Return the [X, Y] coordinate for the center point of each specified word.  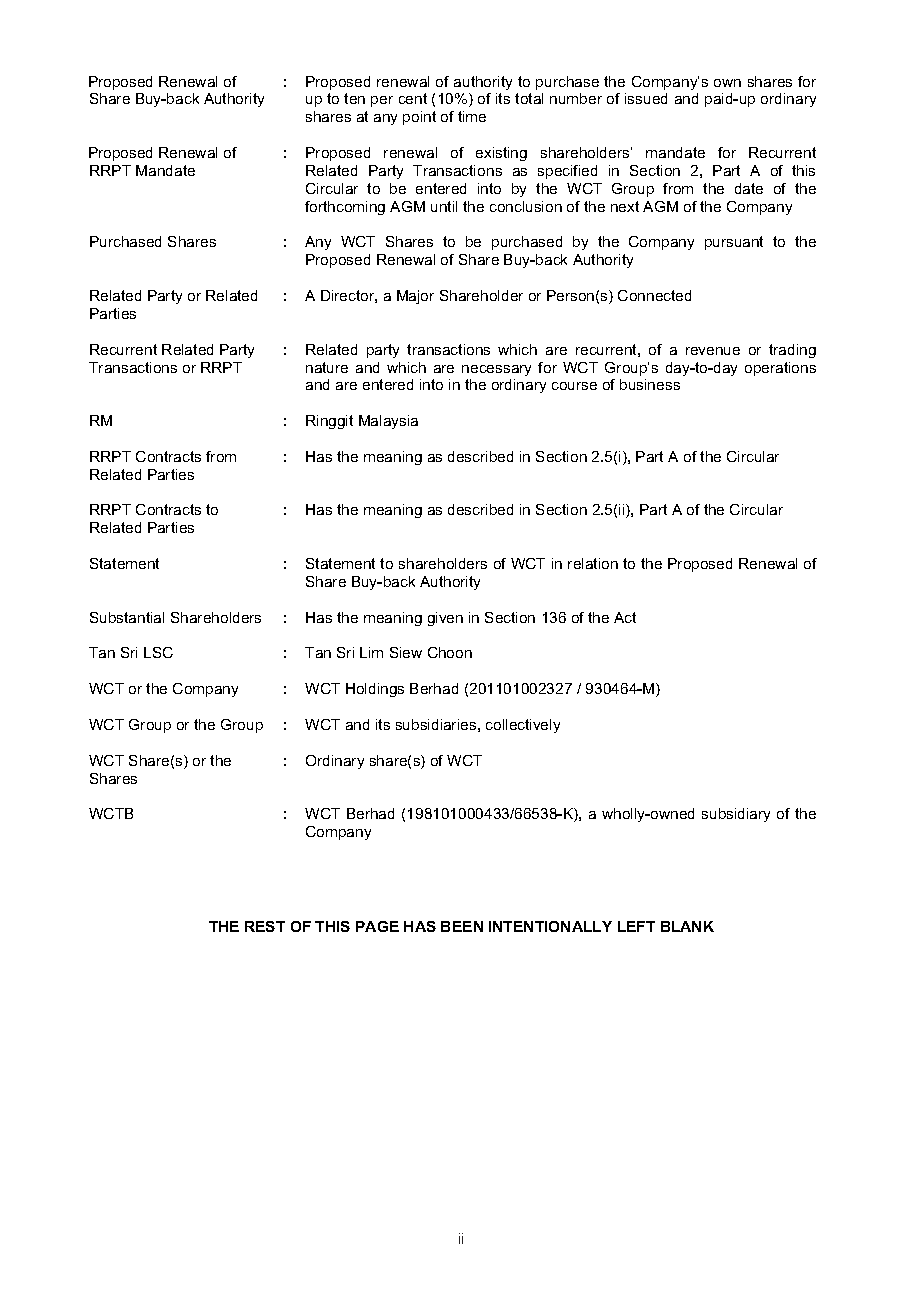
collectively [523, 726]
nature [327, 367]
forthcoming [345, 208]
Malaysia [388, 422]
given [445, 619]
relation [593, 563]
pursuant [734, 243]
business [650, 384]
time [472, 116]
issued [646, 98]
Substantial [127, 617]
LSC [158, 652]
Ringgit [329, 422]
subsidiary [736, 815]
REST [265, 926]
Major [415, 297]
